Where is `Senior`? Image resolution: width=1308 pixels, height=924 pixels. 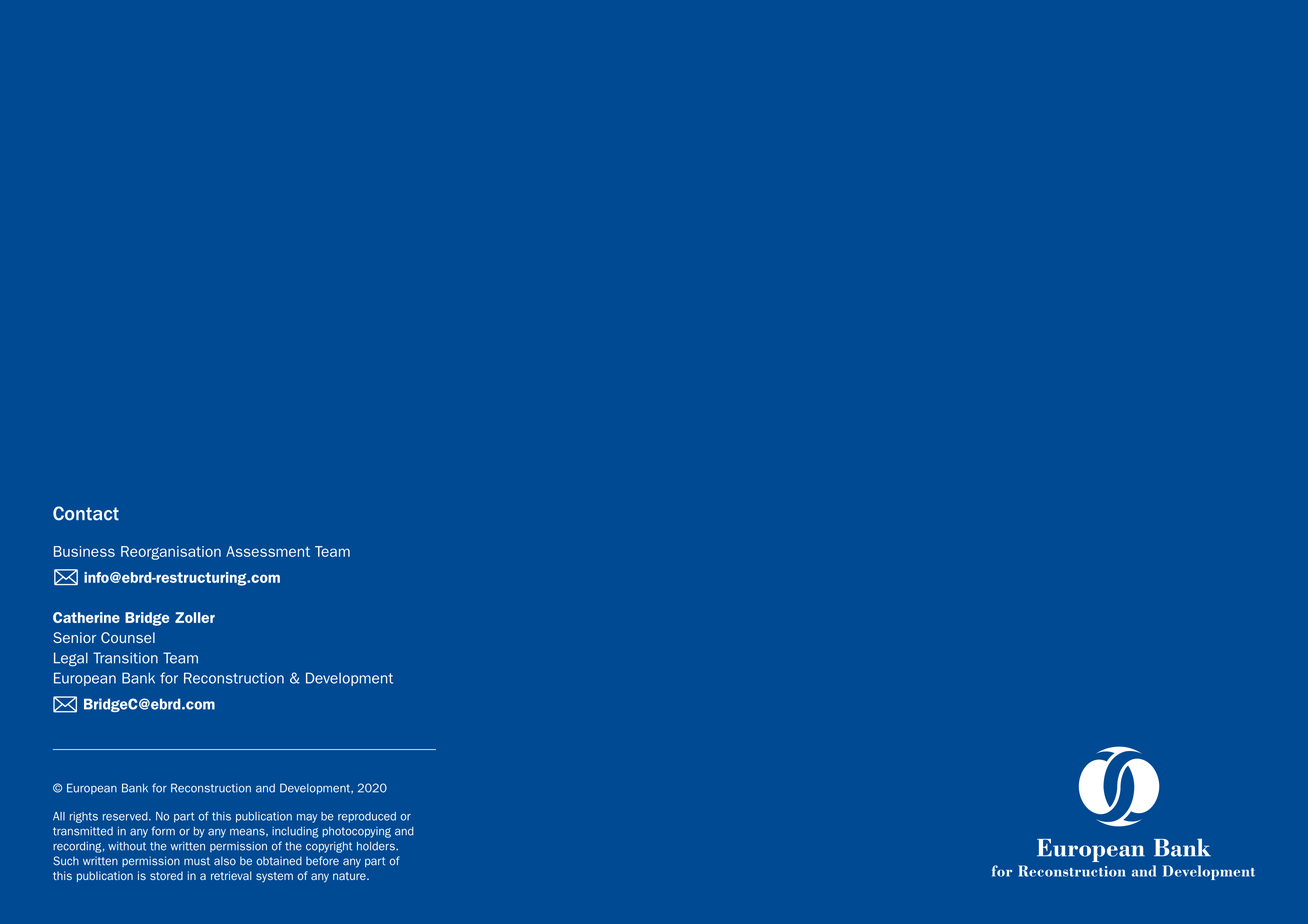
Senior is located at coordinates (74, 637).
